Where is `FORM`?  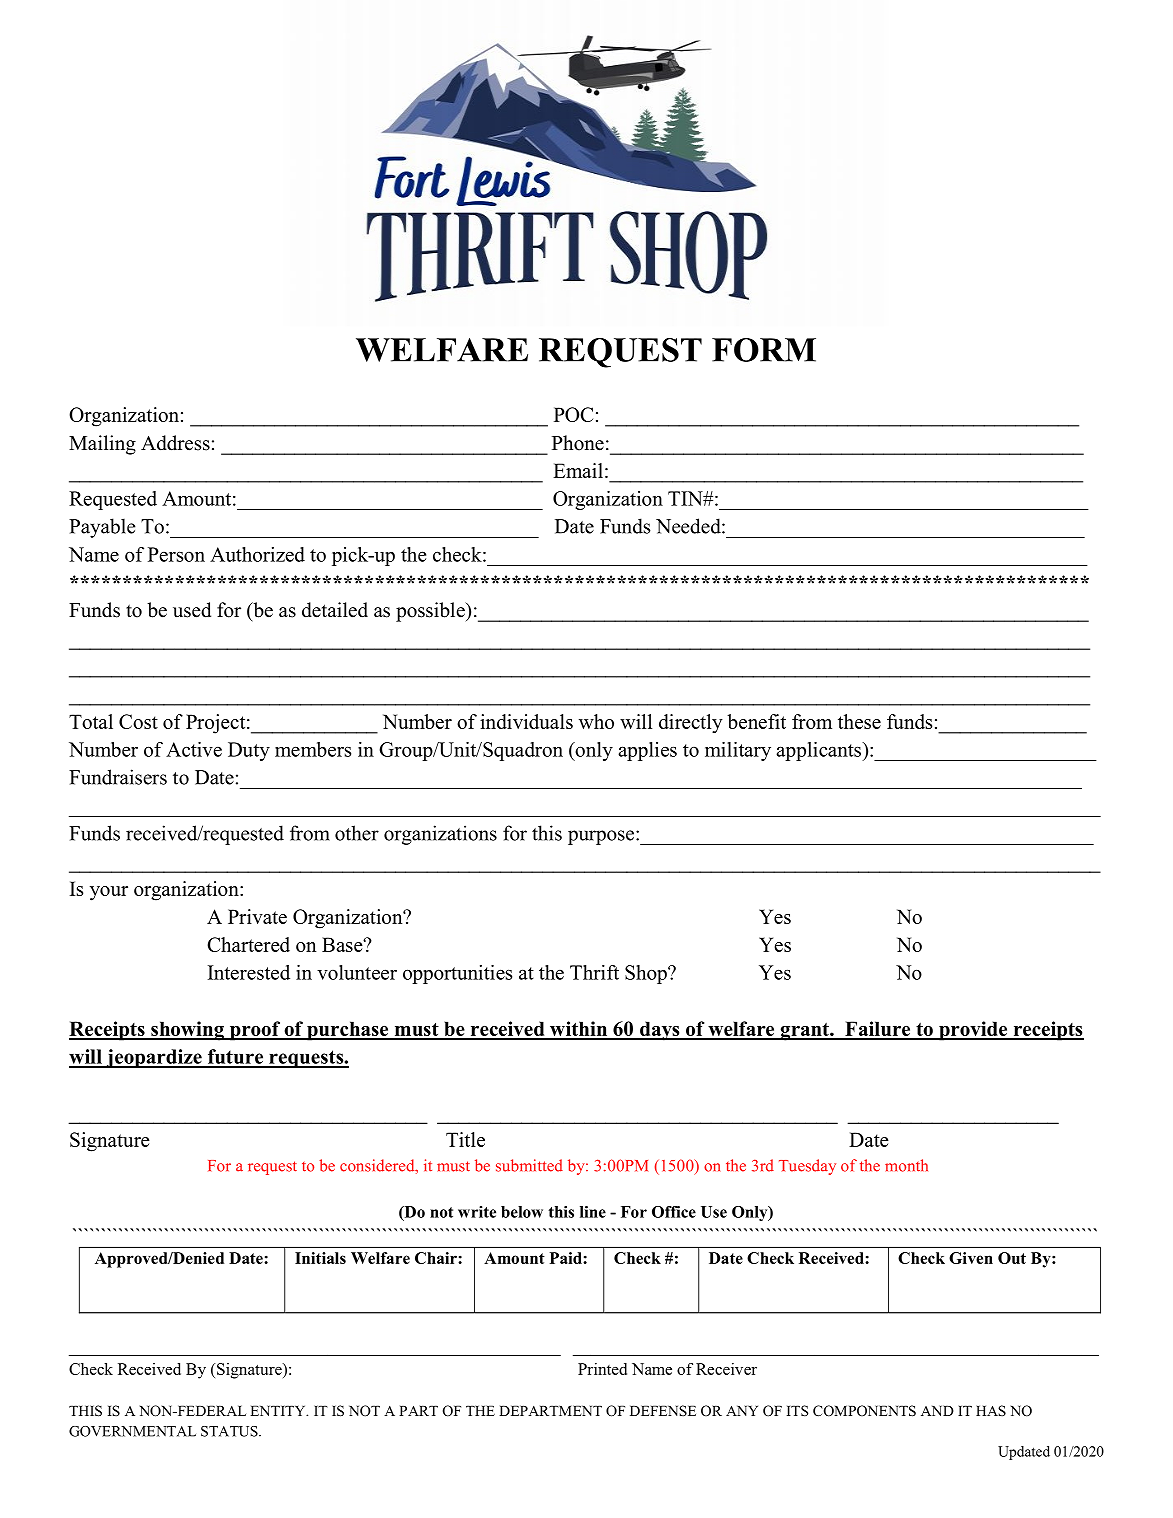
FORM is located at coordinates (764, 350).
